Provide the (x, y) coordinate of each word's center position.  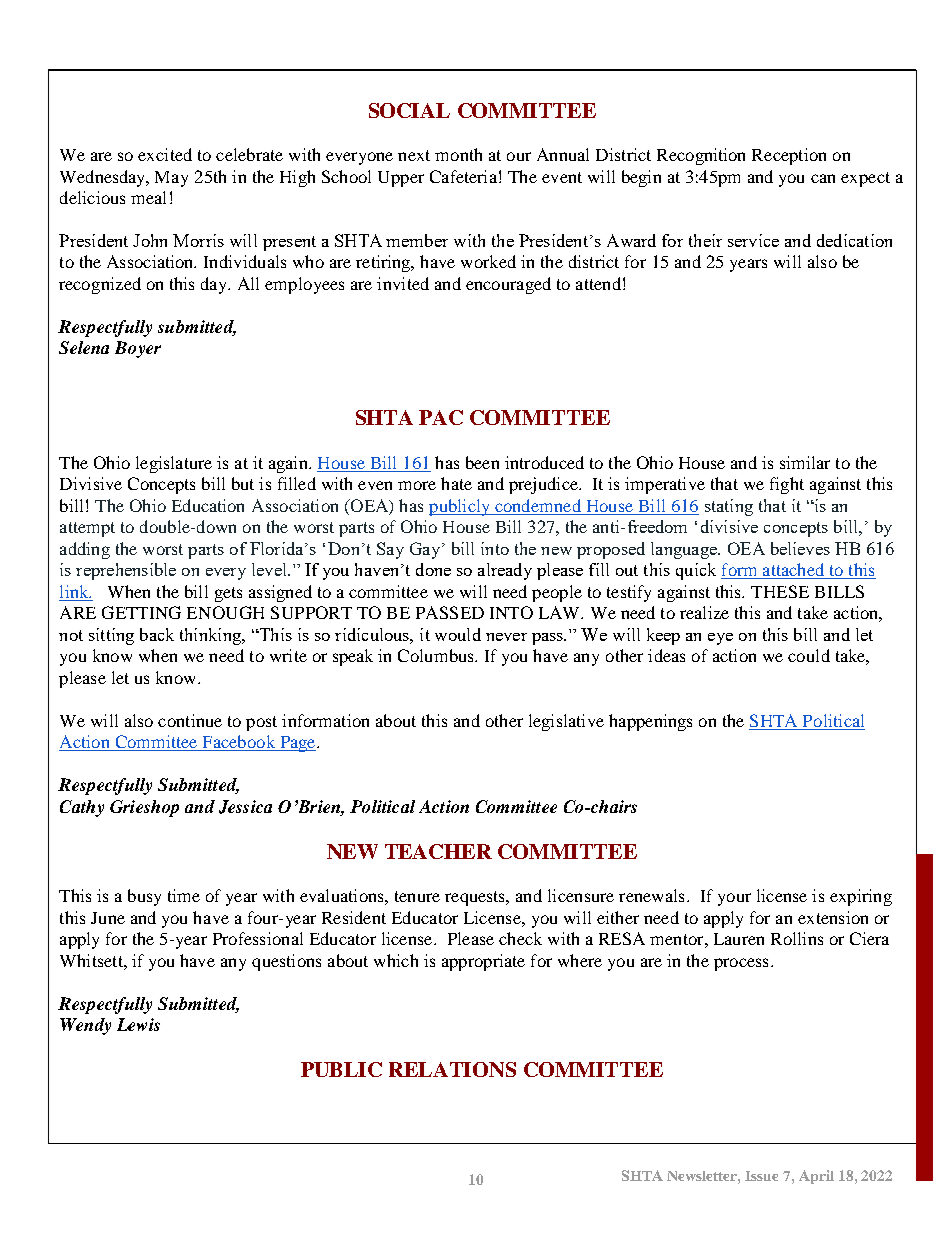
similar (805, 462)
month (458, 154)
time (184, 895)
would (458, 634)
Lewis (138, 1024)
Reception (789, 156)
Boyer (138, 349)
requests (476, 898)
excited (165, 154)
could (809, 655)
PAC (441, 417)
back (157, 634)
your (734, 899)
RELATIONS (452, 1069)
